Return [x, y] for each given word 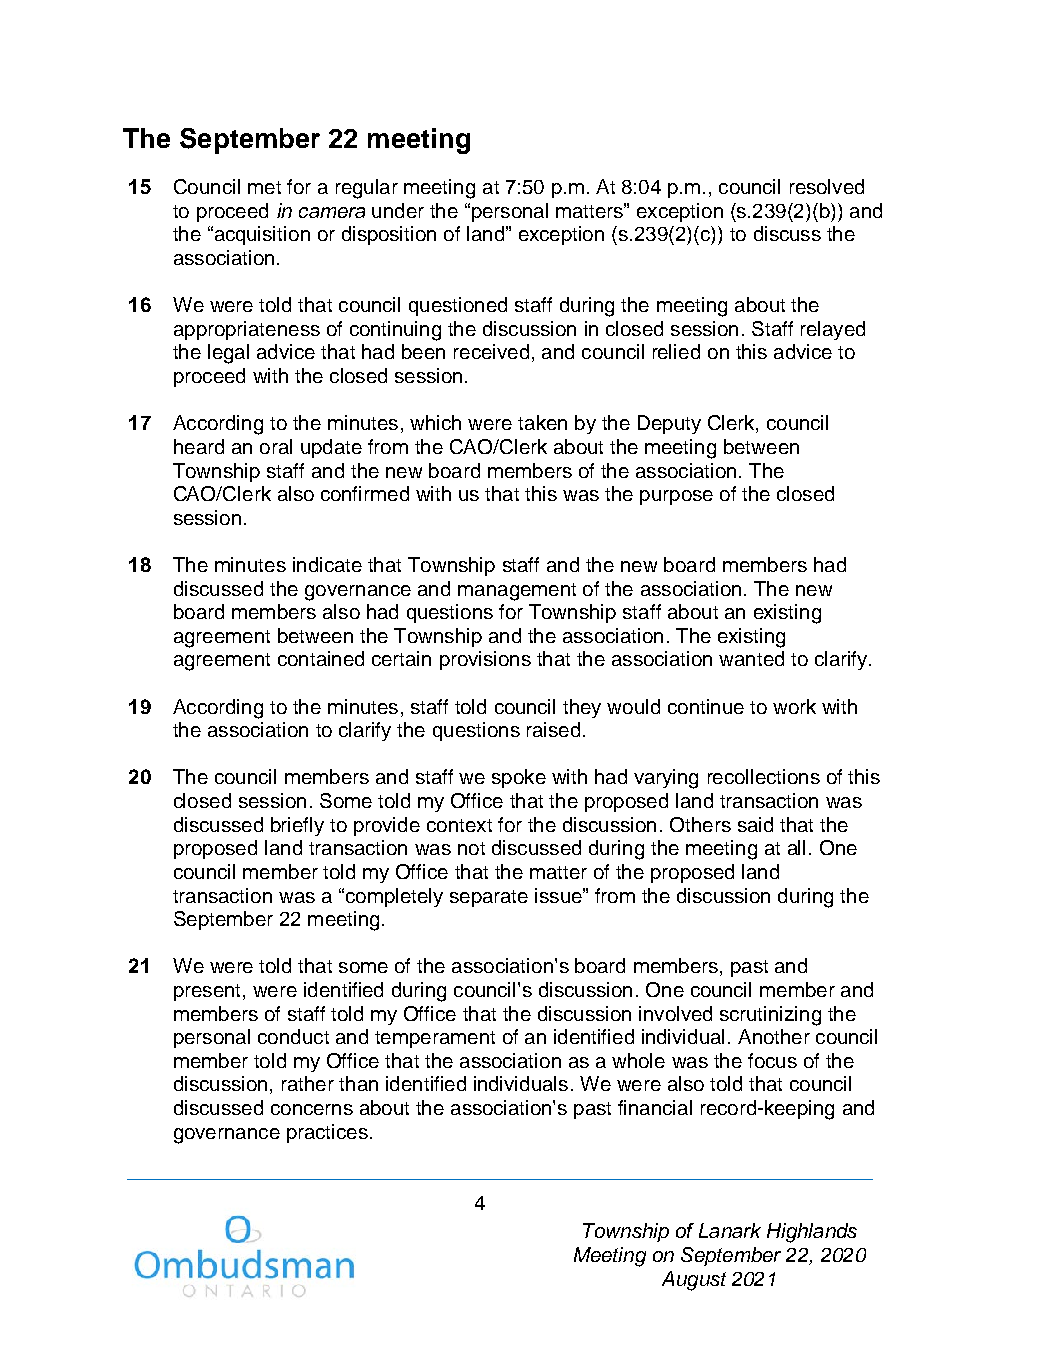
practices [327, 1133]
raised [553, 729]
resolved [827, 186]
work [794, 706]
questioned [458, 306]
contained [321, 658]
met [264, 187]
